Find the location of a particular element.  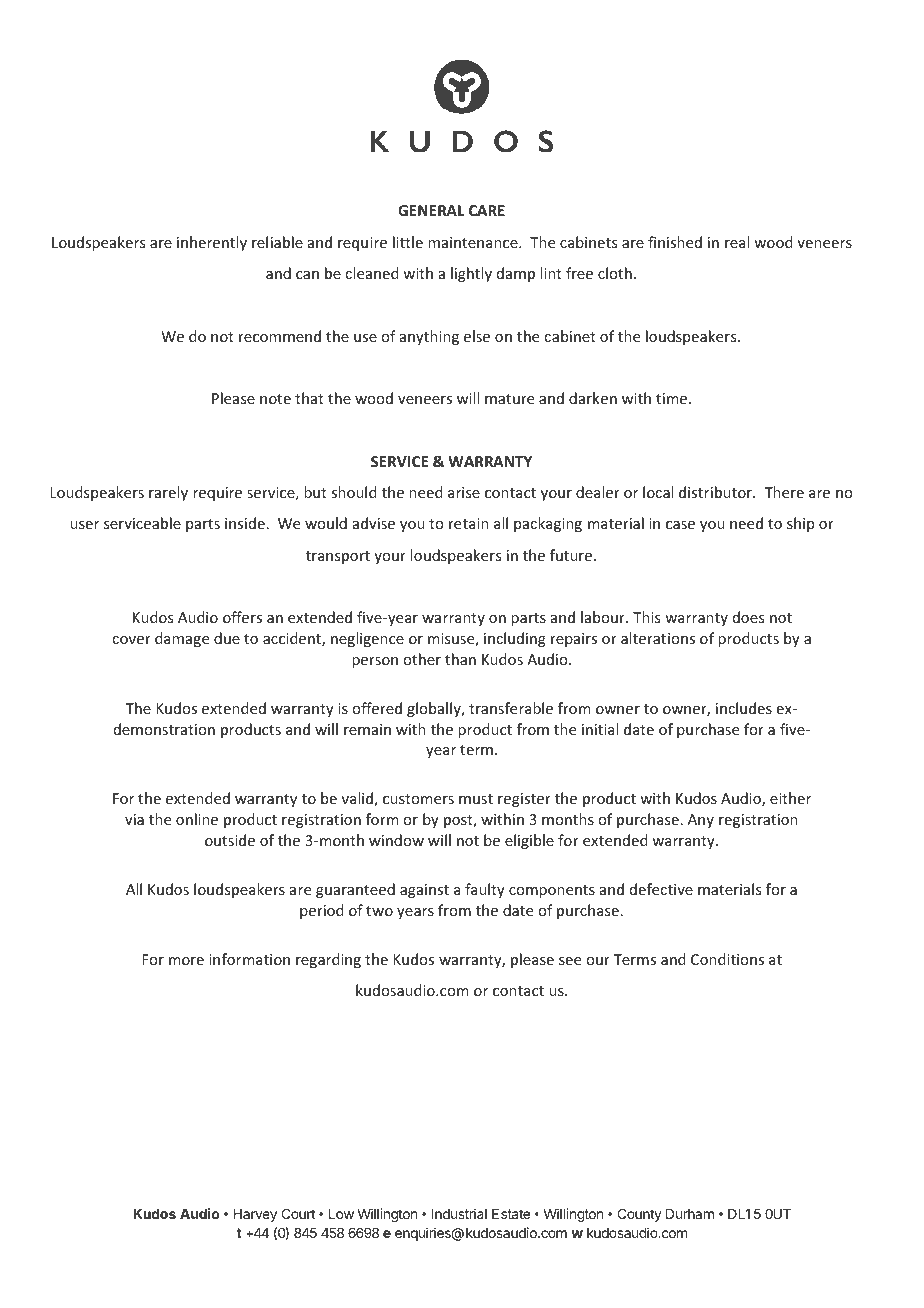

Harvey is located at coordinates (255, 1215).
